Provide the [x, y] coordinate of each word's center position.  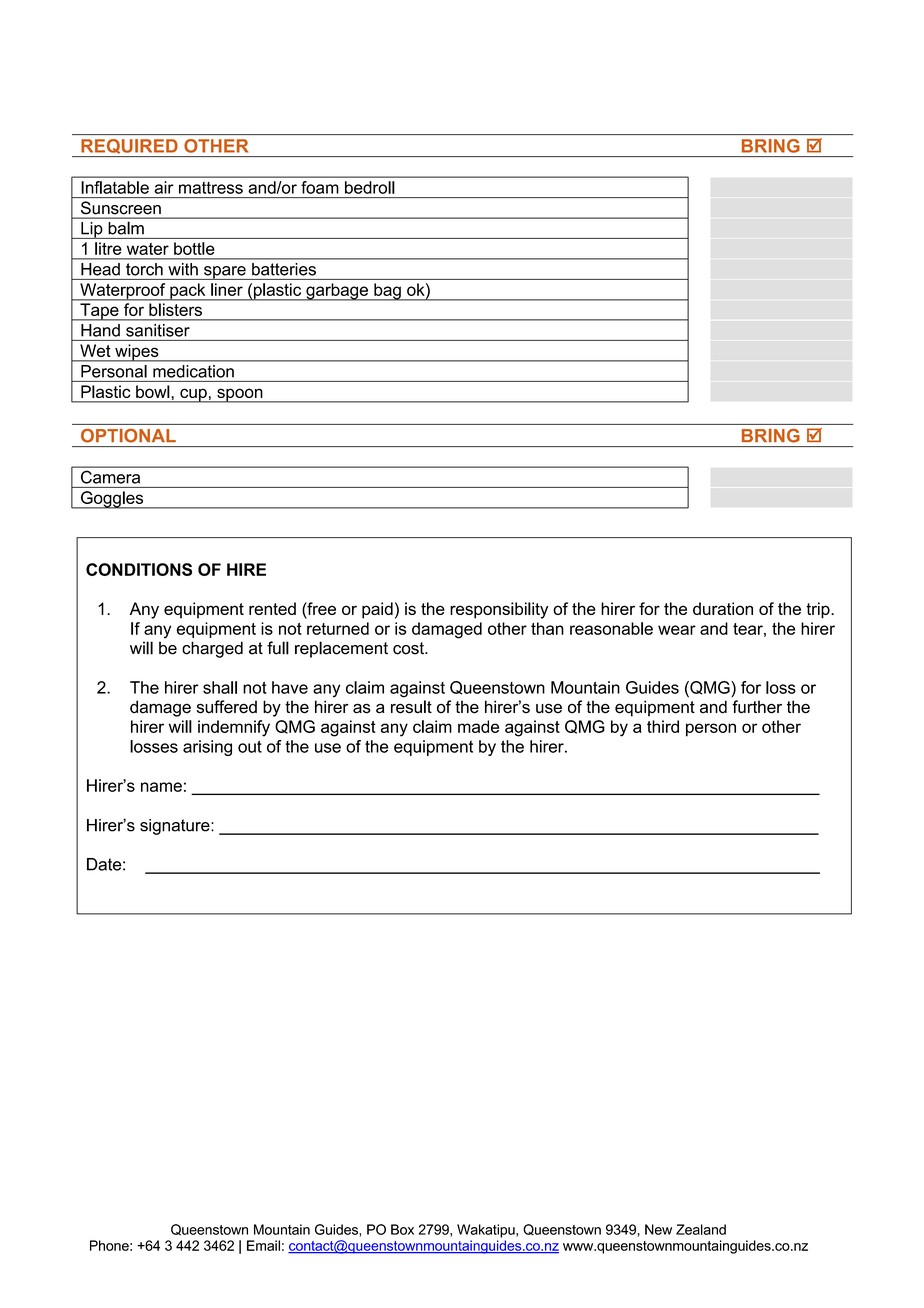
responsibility [499, 610]
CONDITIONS [139, 569]
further [757, 707]
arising [207, 748]
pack [188, 292]
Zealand [701, 1229]
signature [176, 827]
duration [723, 608]
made [478, 726]
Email [263, 1245]
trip [819, 610]
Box [402, 1229]
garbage [337, 292]
